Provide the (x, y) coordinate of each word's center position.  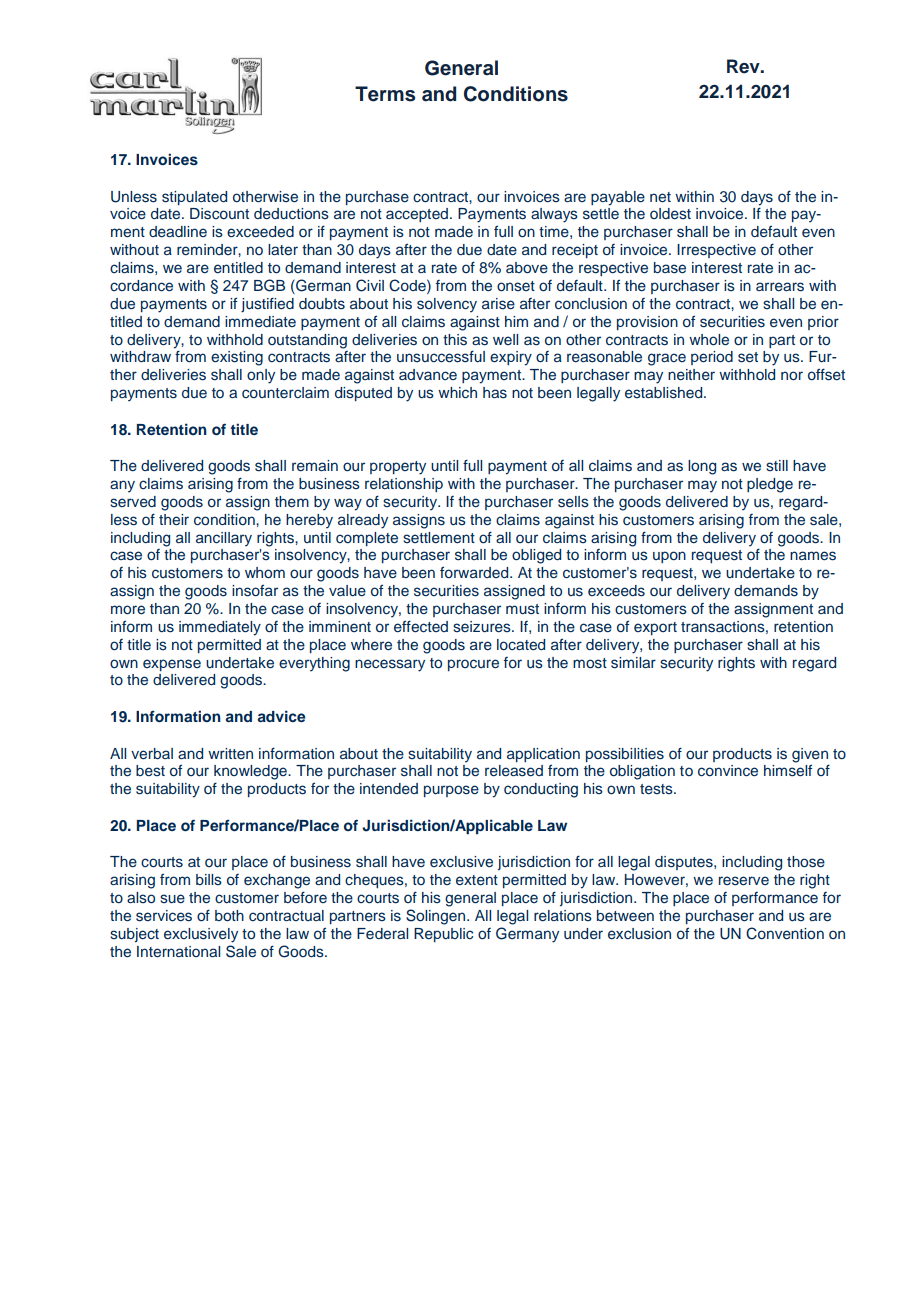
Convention (785, 933)
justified (267, 304)
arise (498, 304)
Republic (443, 935)
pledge (770, 485)
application (543, 755)
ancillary (224, 539)
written (230, 753)
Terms (385, 94)
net (660, 197)
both (229, 915)
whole (709, 339)
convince (728, 771)
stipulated (194, 198)
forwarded (475, 572)
